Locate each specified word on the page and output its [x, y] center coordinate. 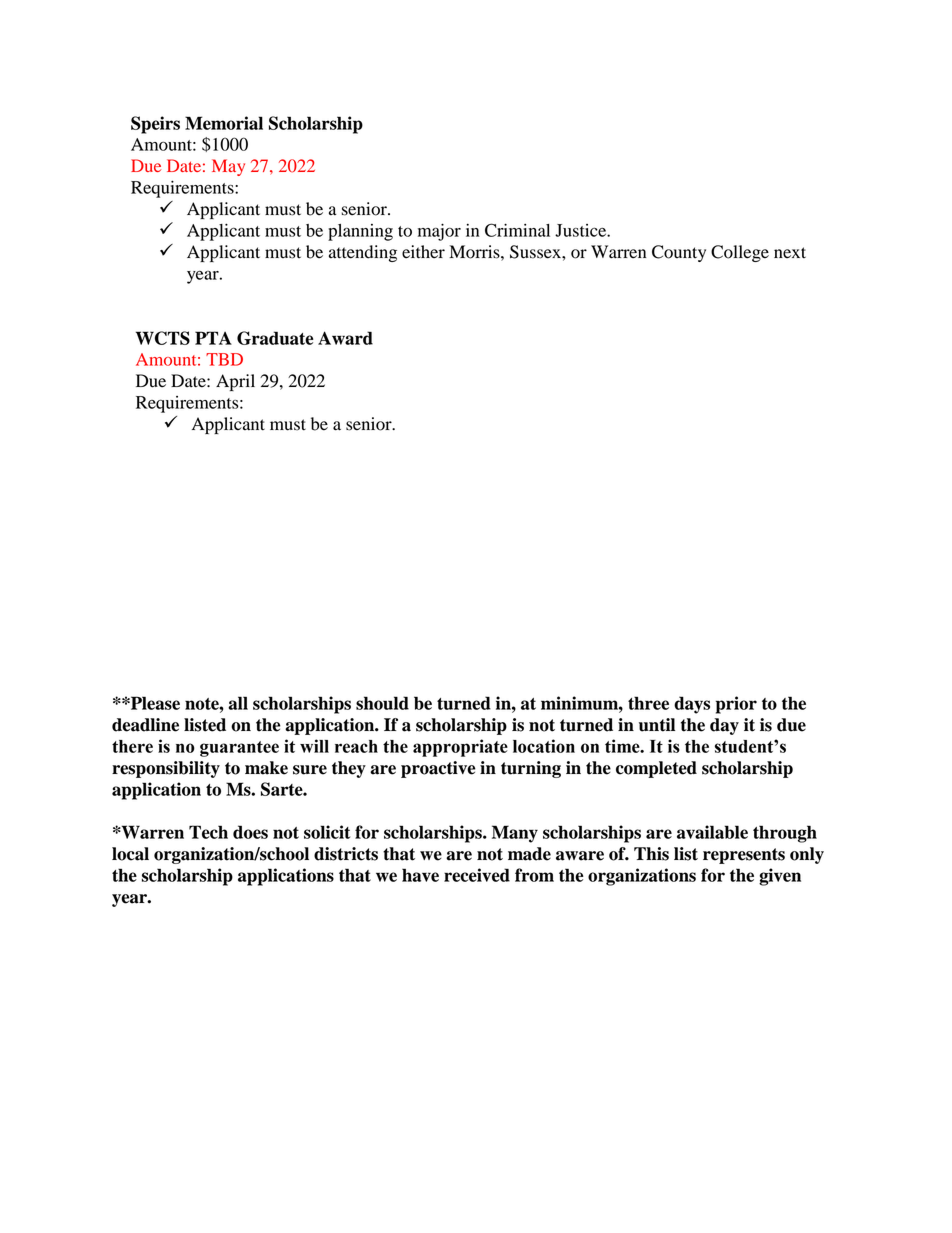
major [439, 232]
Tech [208, 832]
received [477, 875]
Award [345, 338]
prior [736, 705]
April [235, 382]
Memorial [224, 123]
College [740, 253]
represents [744, 856]
